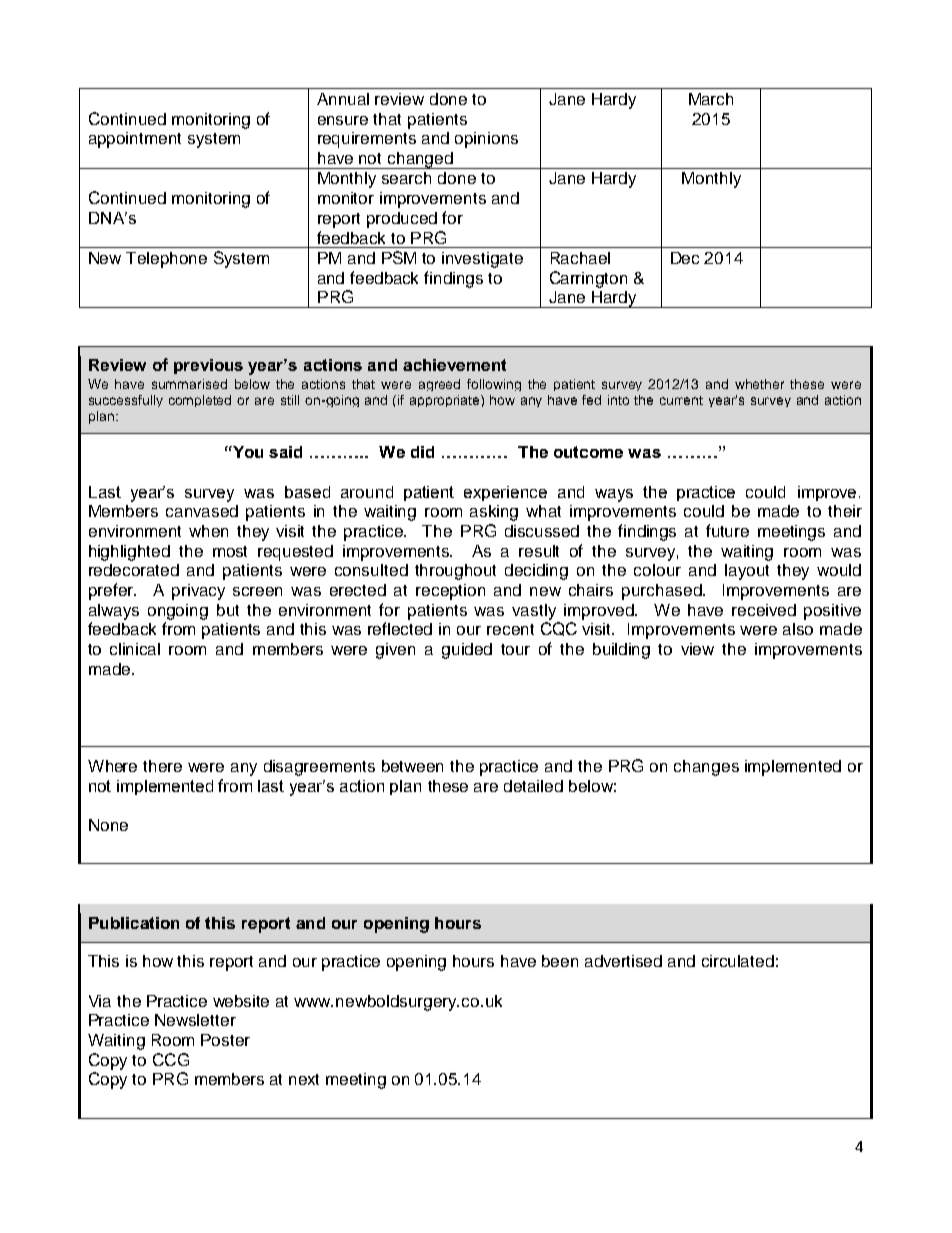 This image has width=952, height=1233. Describe the element at coordinates (454, 365) in the image. I see `achievement` at that location.
